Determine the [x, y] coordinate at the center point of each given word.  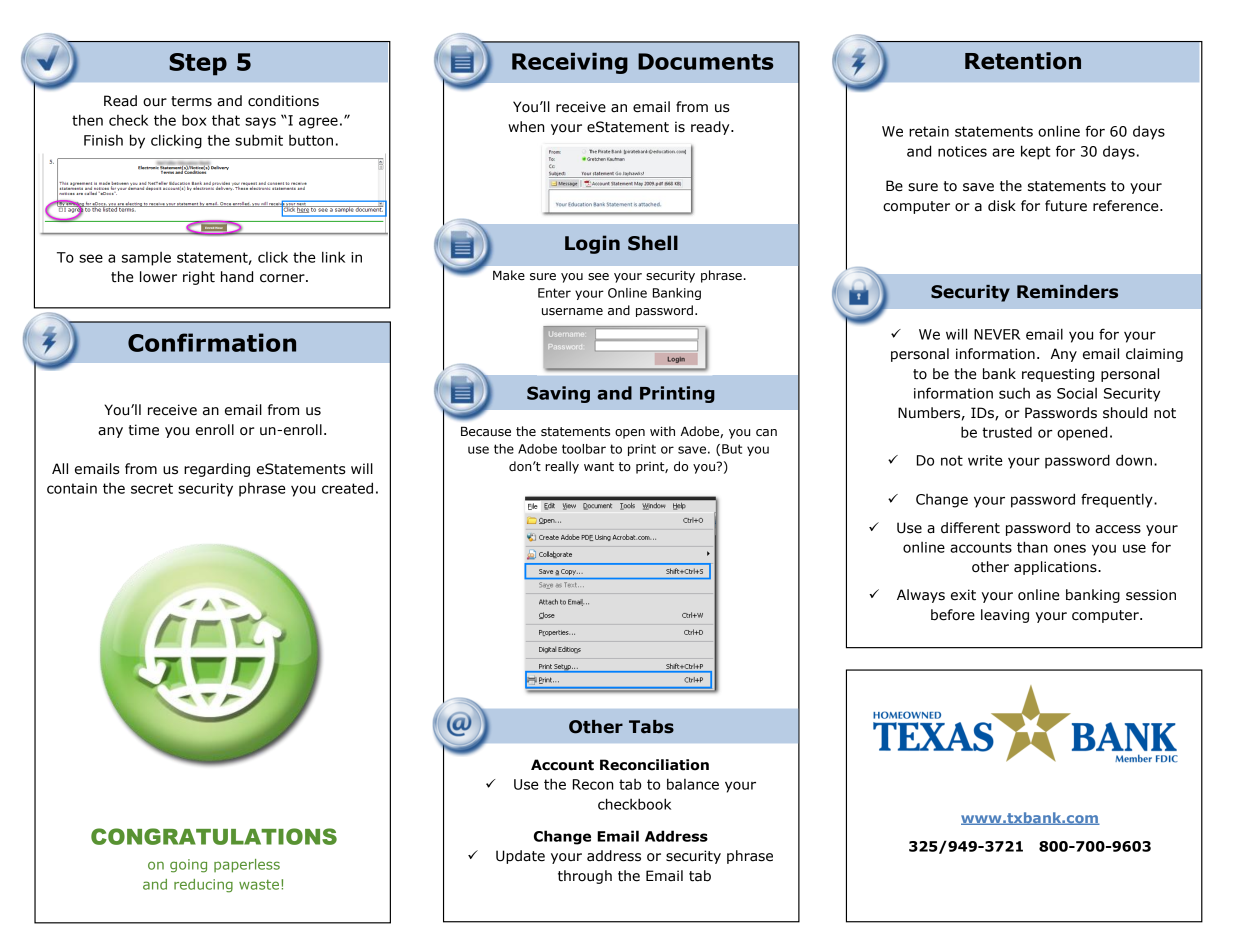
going [188, 866]
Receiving [570, 63]
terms [191, 101]
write [985, 460]
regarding [217, 470]
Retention [1023, 61]
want [599, 467]
